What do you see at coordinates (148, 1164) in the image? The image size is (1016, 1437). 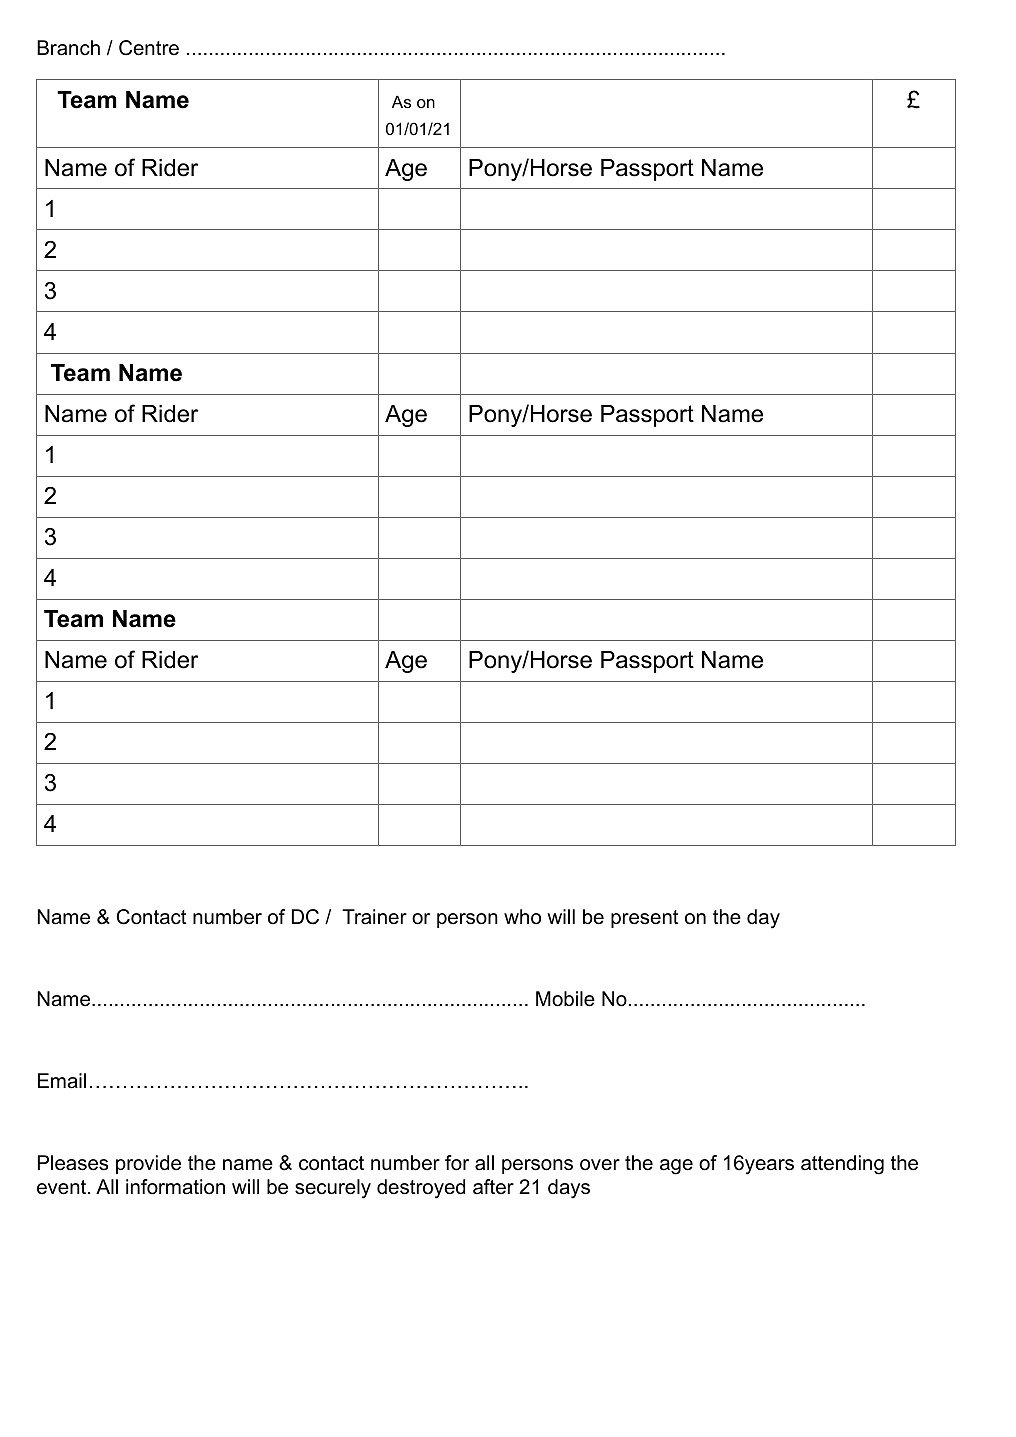 I see `provide` at bounding box center [148, 1164].
